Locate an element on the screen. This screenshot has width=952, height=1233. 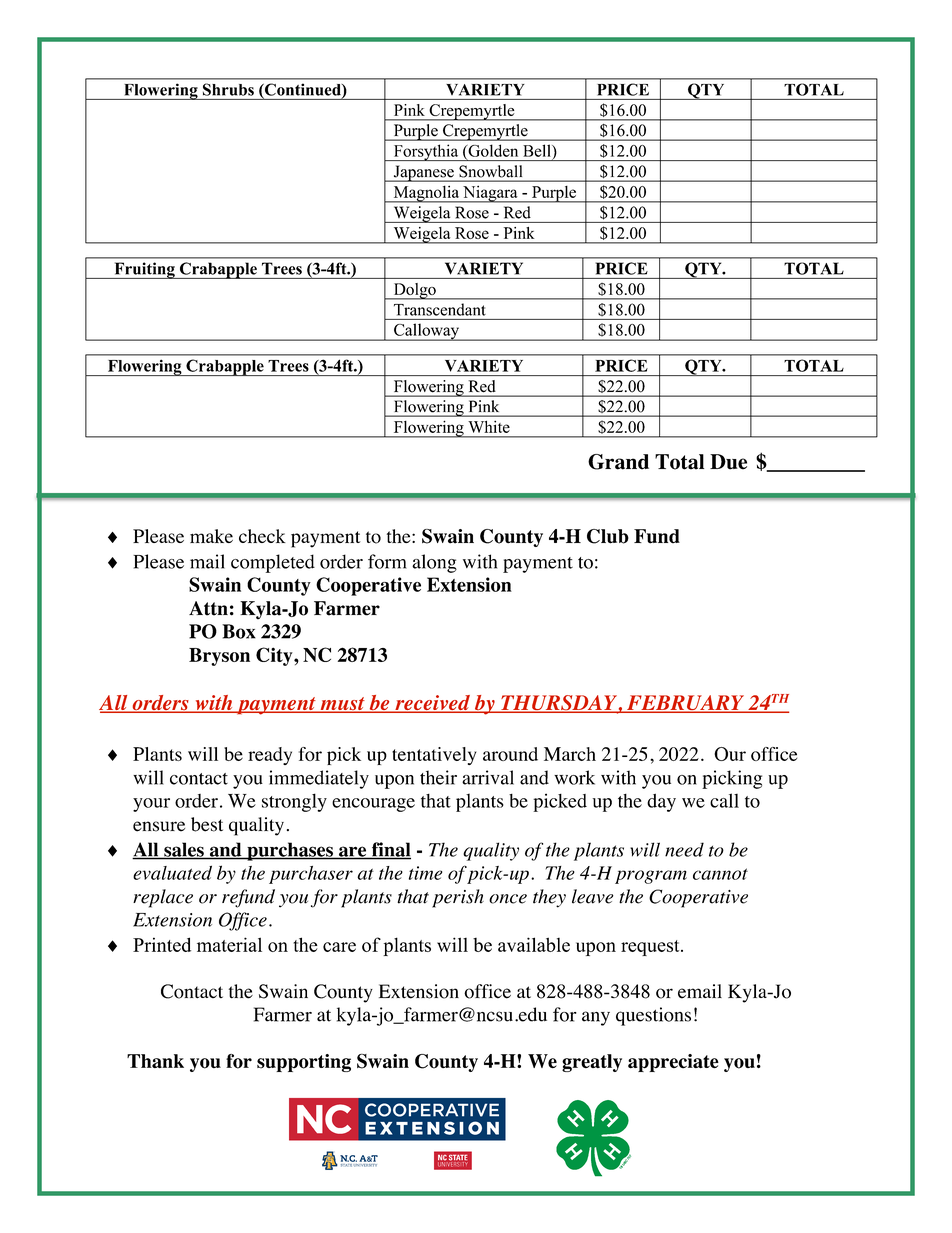
Fruiting is located at coordinates (144, 270).
